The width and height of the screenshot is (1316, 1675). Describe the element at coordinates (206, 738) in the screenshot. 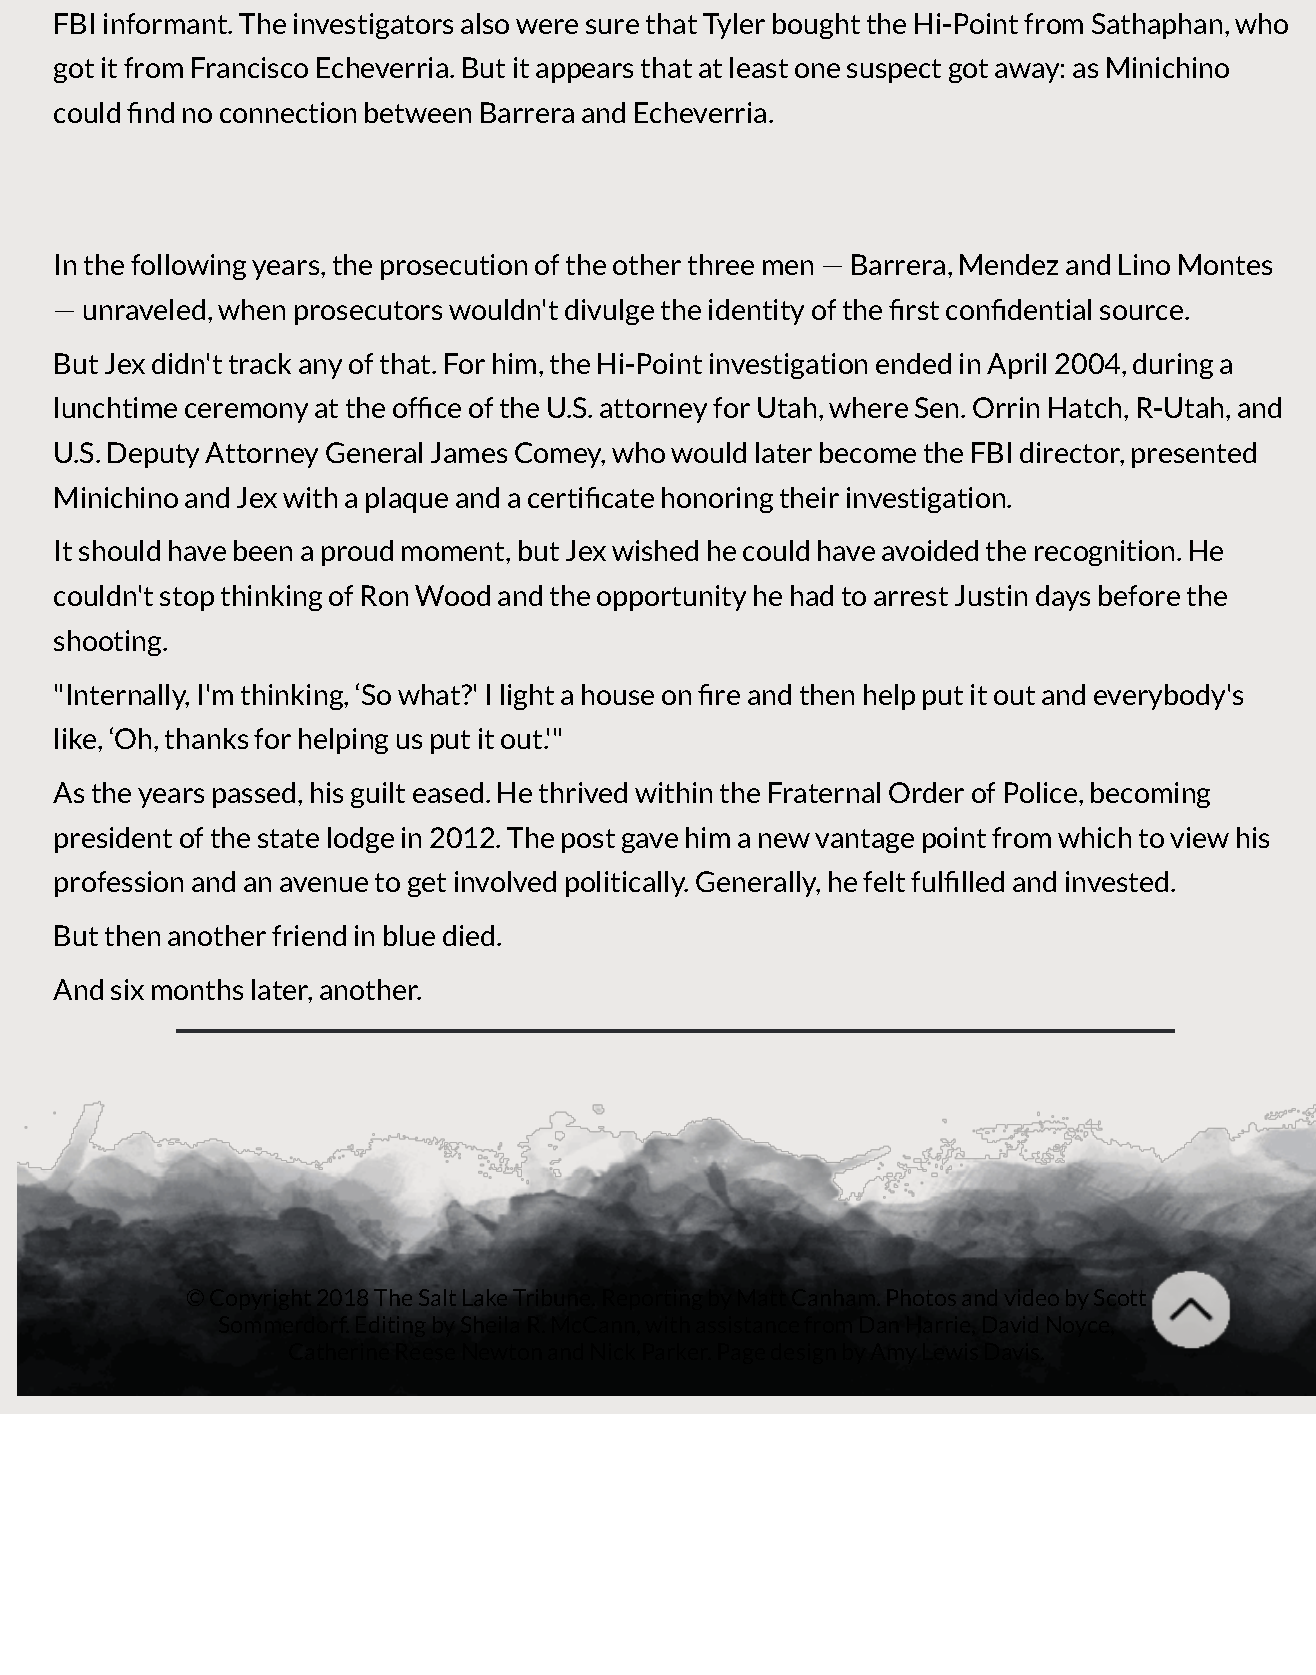

I see `thanks` at that location.
